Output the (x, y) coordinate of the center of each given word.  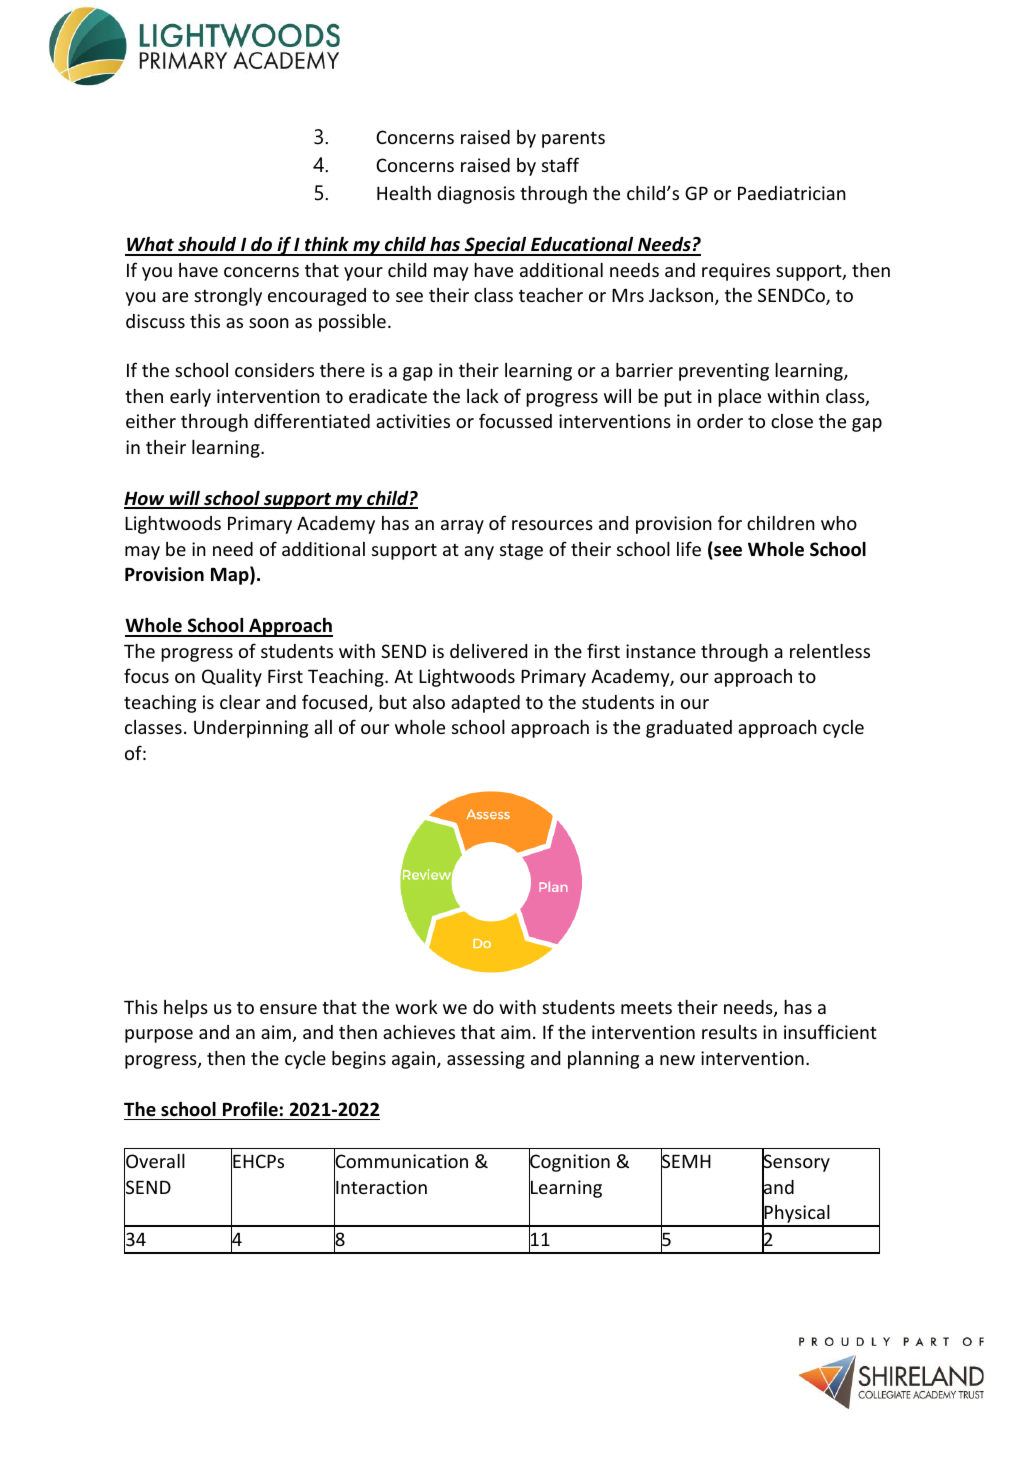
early (190, 398)
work (416, 1007)
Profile (250, 1109)
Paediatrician (792, 193)
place (739, 398)
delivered (488, 651)
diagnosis (476, 195)
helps (186, 1009)
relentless (830, 651)
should (207, 246)
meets (646, 1008)
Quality (232, 678)
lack (483, 396)
